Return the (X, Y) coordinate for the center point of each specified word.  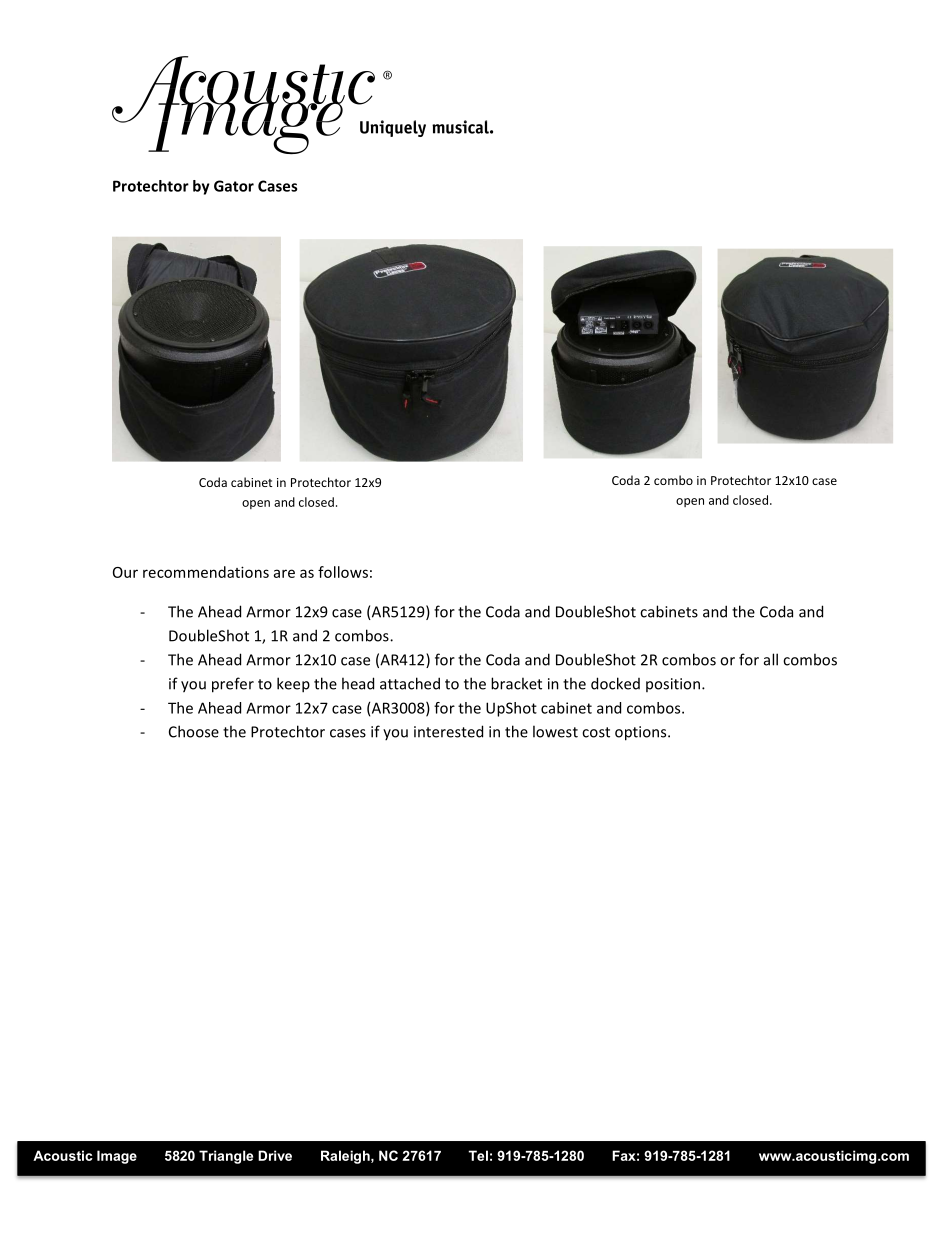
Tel (478, 1155)
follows (343, 572)
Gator (234, 186)
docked (615, 683)
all (771, 659)
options (642, 733)
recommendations (206, 572)
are (284, 573)
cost (596, 732)
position (673, 685)
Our (125, 572)
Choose (194, 731)
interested (448, 731)
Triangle (226, 1157)
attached (410, 683)
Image (117, 1157)
